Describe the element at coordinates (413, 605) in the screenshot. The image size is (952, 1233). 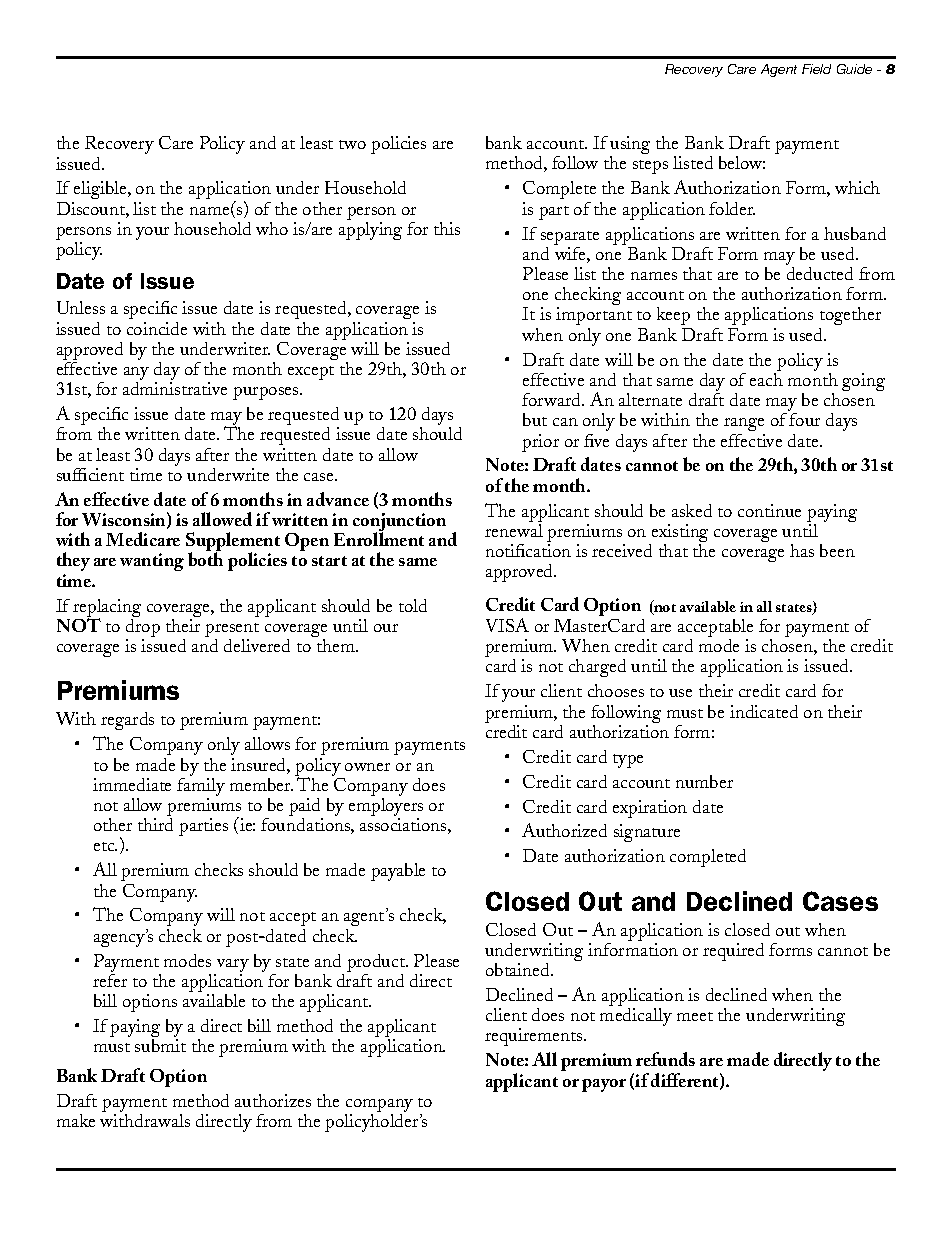
I see `told` at that location.
